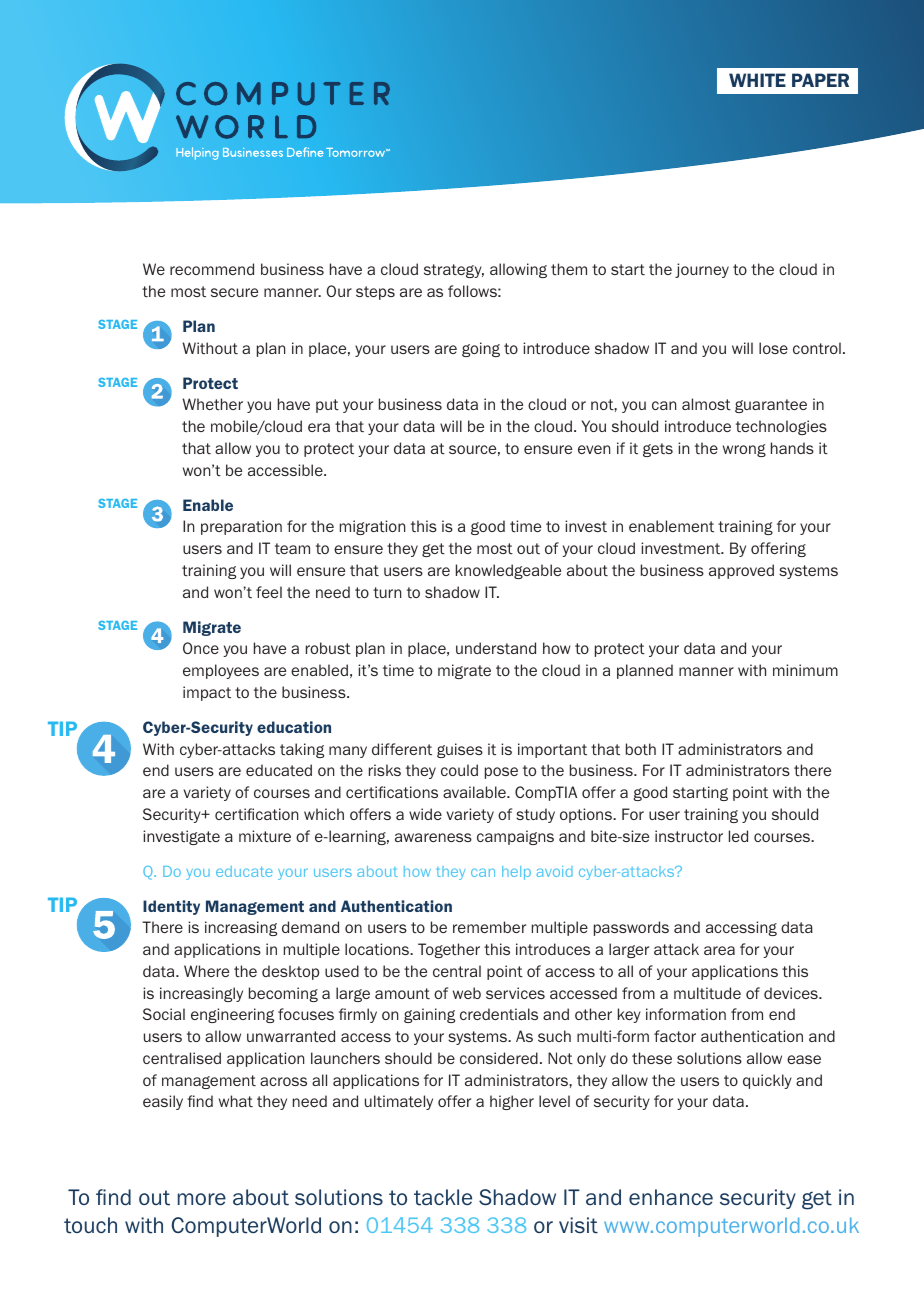 The width and height of the document is (924, 1308). Describe the element at coordinates (569, 269) in the document. I see `them` at that location.
